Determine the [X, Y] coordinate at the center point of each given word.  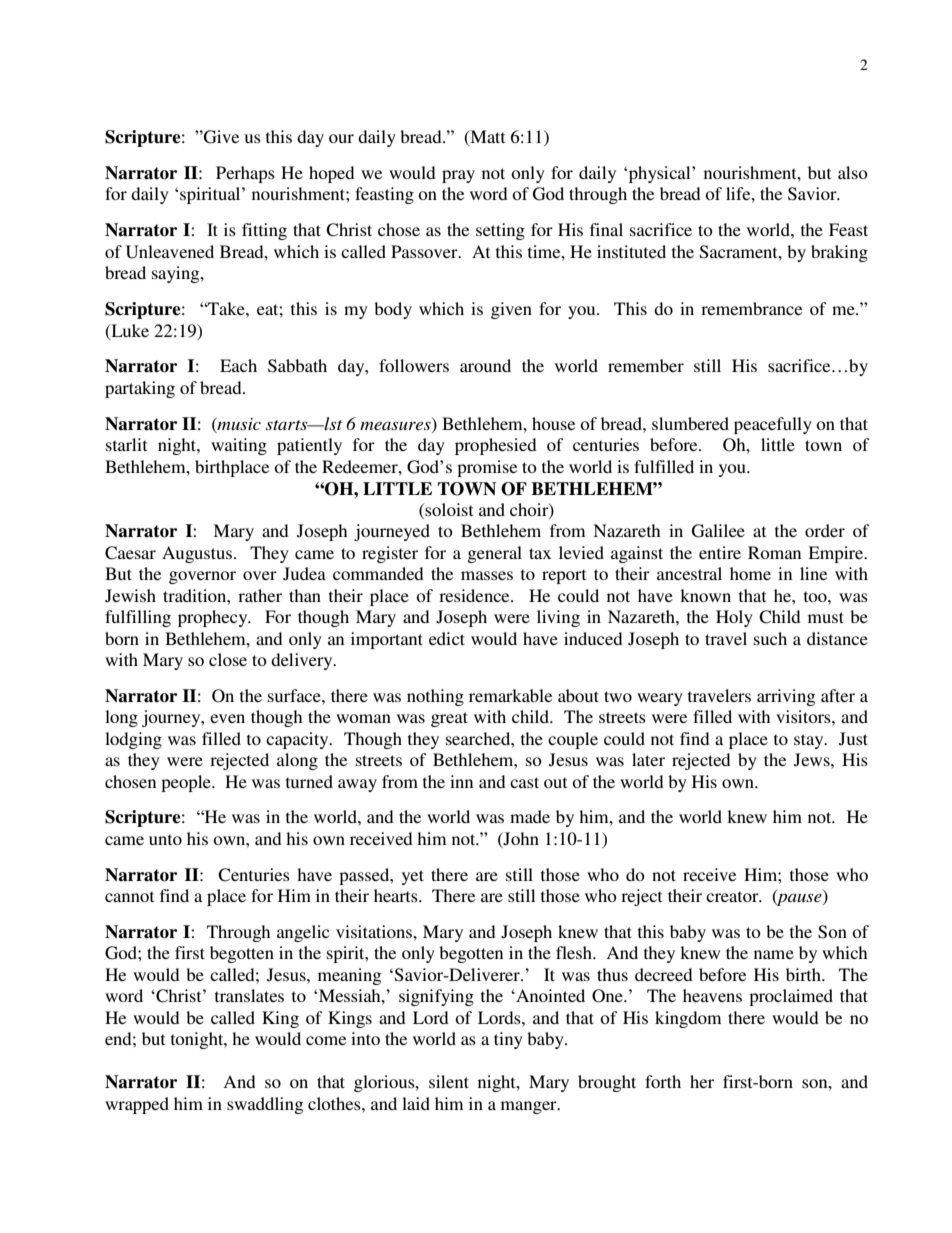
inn [461, 781]
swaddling [265, 1105]
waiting [239, 446]
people [187, 783]
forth [663, 1081]
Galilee [718, 531]
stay [810, 741]
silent [449, 1081]
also [853, 172]
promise [487, 468]
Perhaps [245, 174]
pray [458, 176]
